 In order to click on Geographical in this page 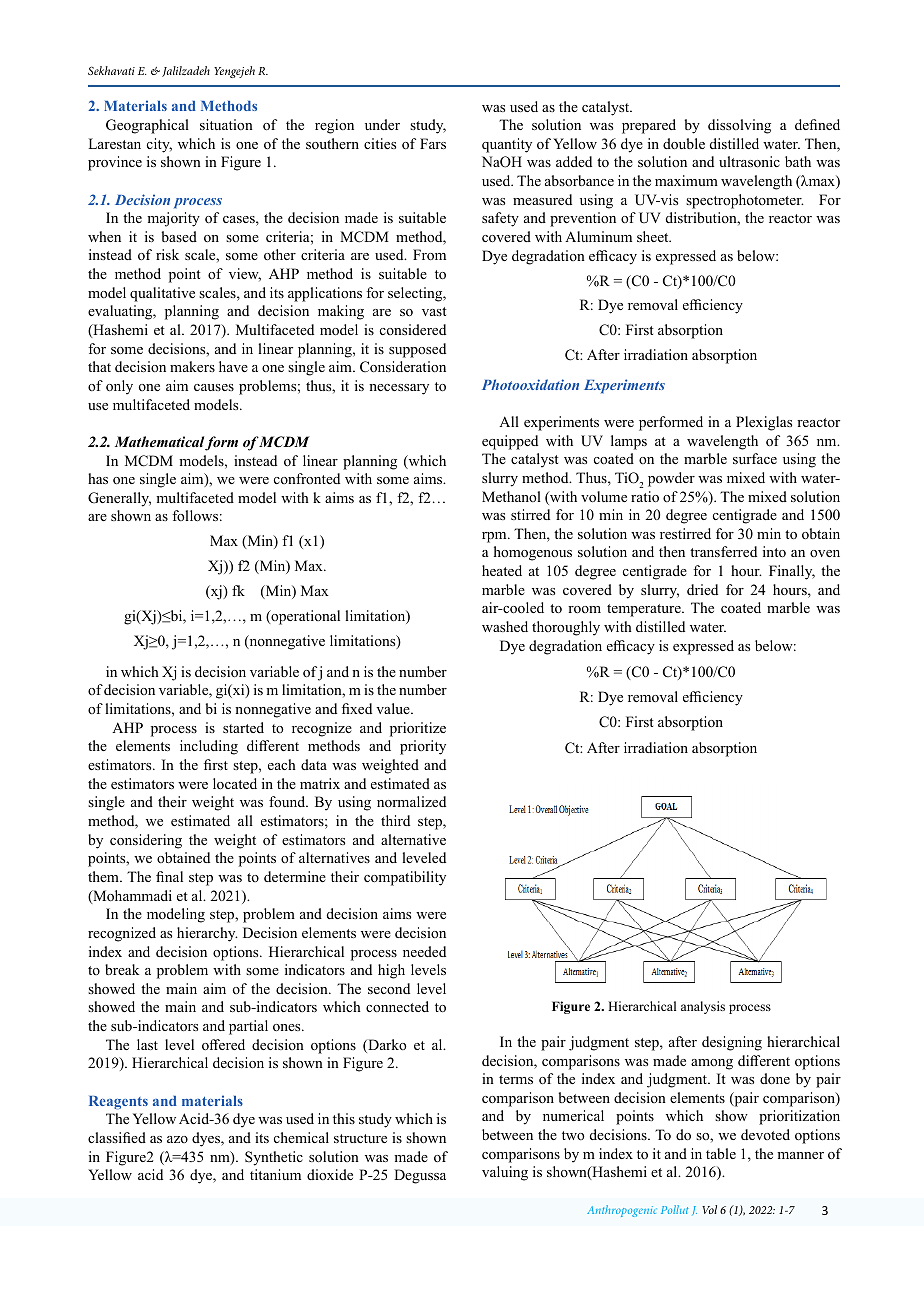, I will do `click(147, 126)`.
